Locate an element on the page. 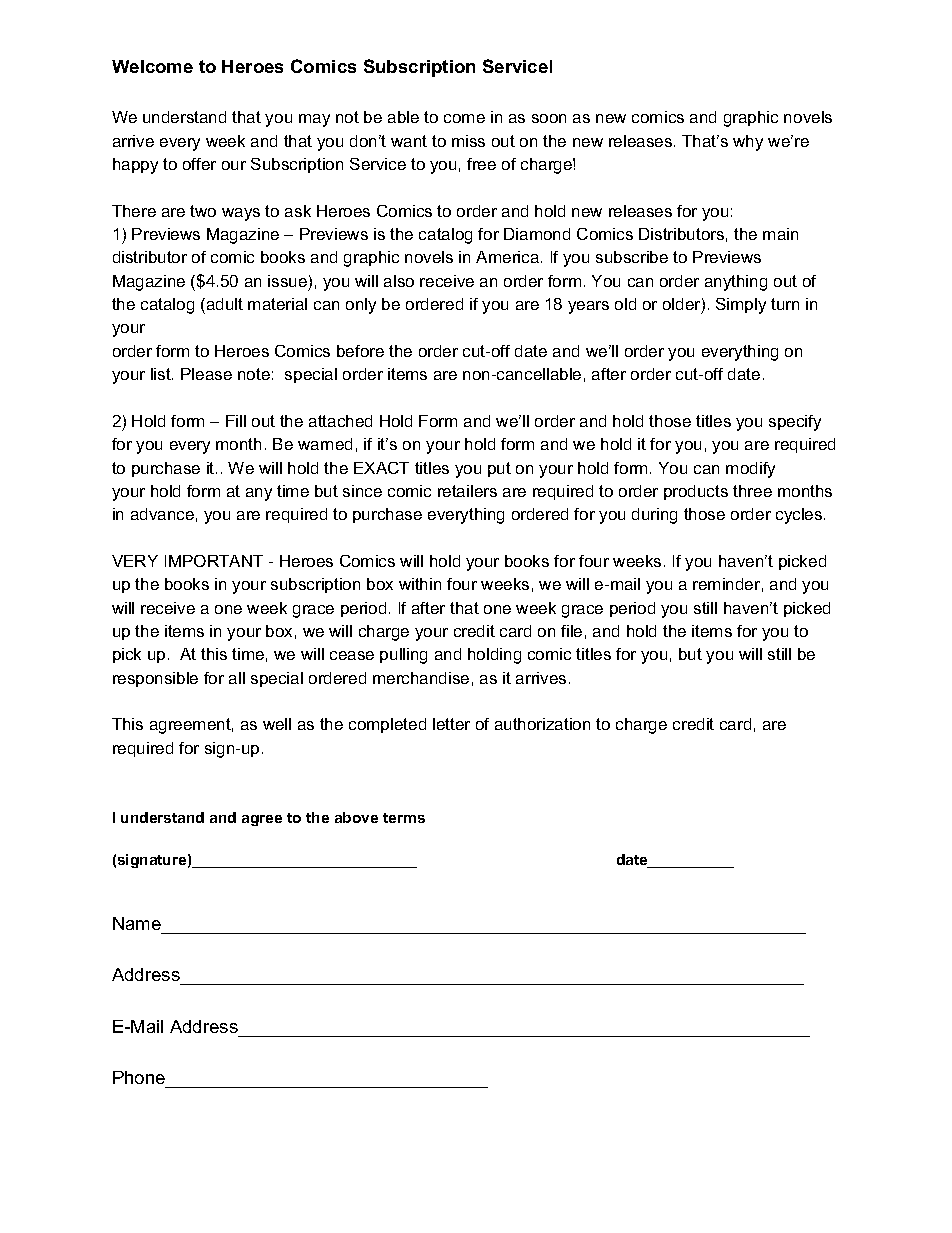 The height and width of the document is (1233, 952). terms is located at coordinates (404, 818).
